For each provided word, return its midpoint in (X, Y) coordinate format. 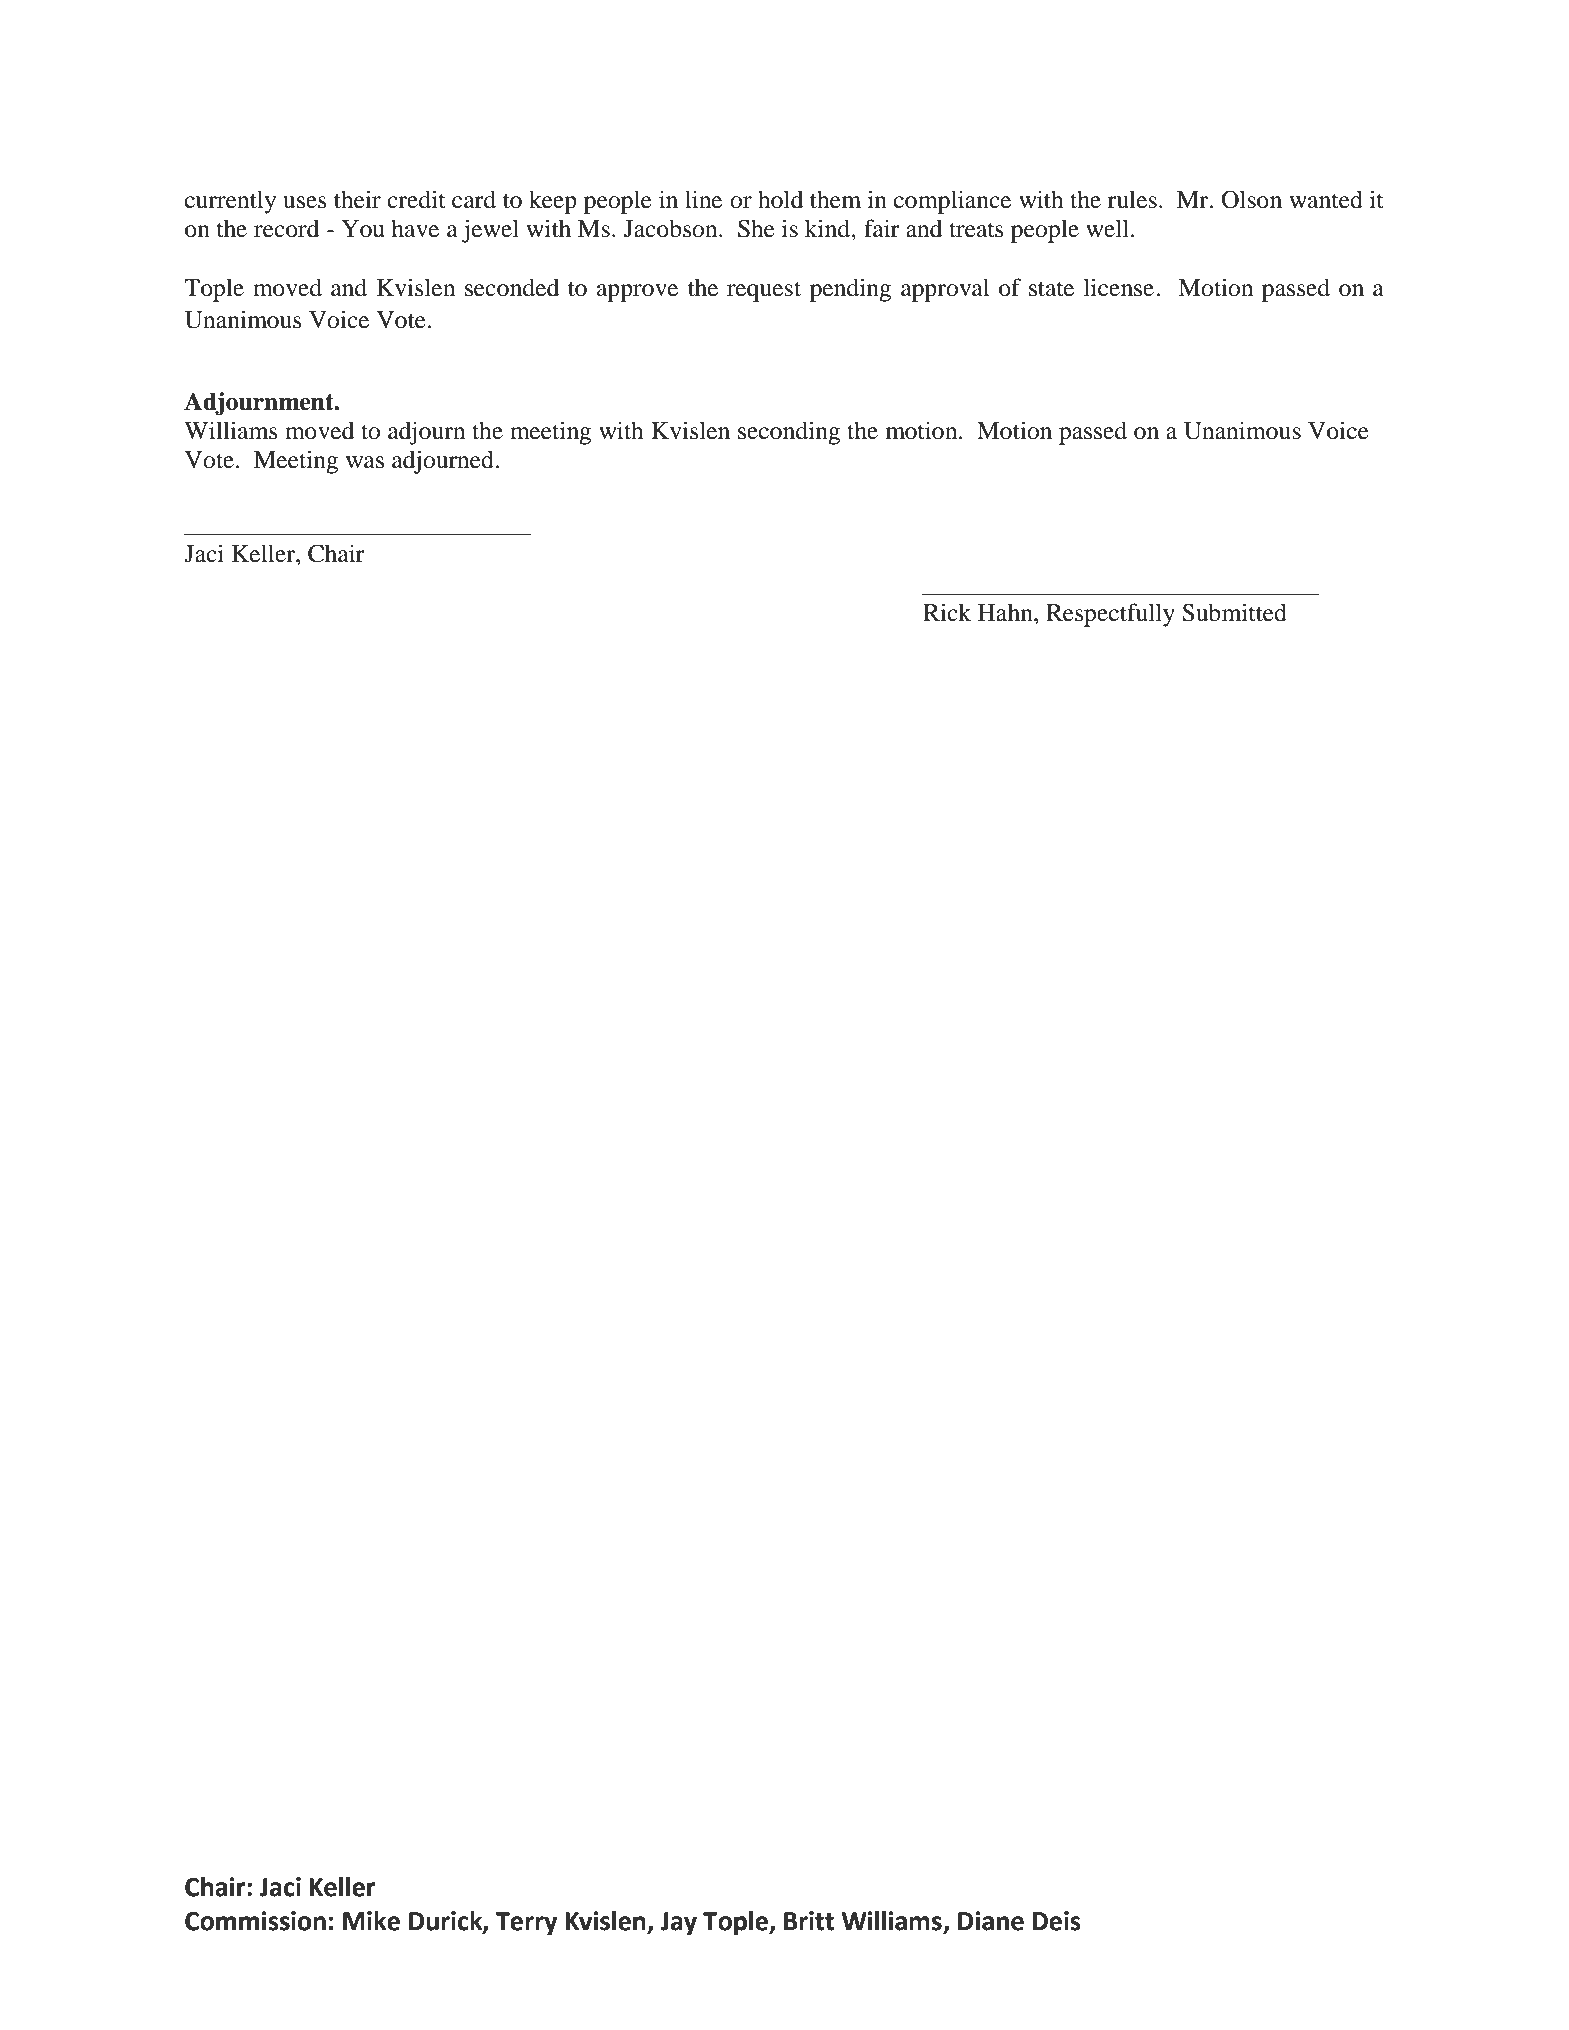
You (362, 229)
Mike (371, 1921)
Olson (1251, 199)
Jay (678, 1924)
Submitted (1234, 612)
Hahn (1006, 612)
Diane (991, 1921)
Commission (255, 1921)
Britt (809, 1921)
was (365, 462)
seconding (789, 433)
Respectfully (1110, 615)
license (1119, 287)
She (756, 228)
